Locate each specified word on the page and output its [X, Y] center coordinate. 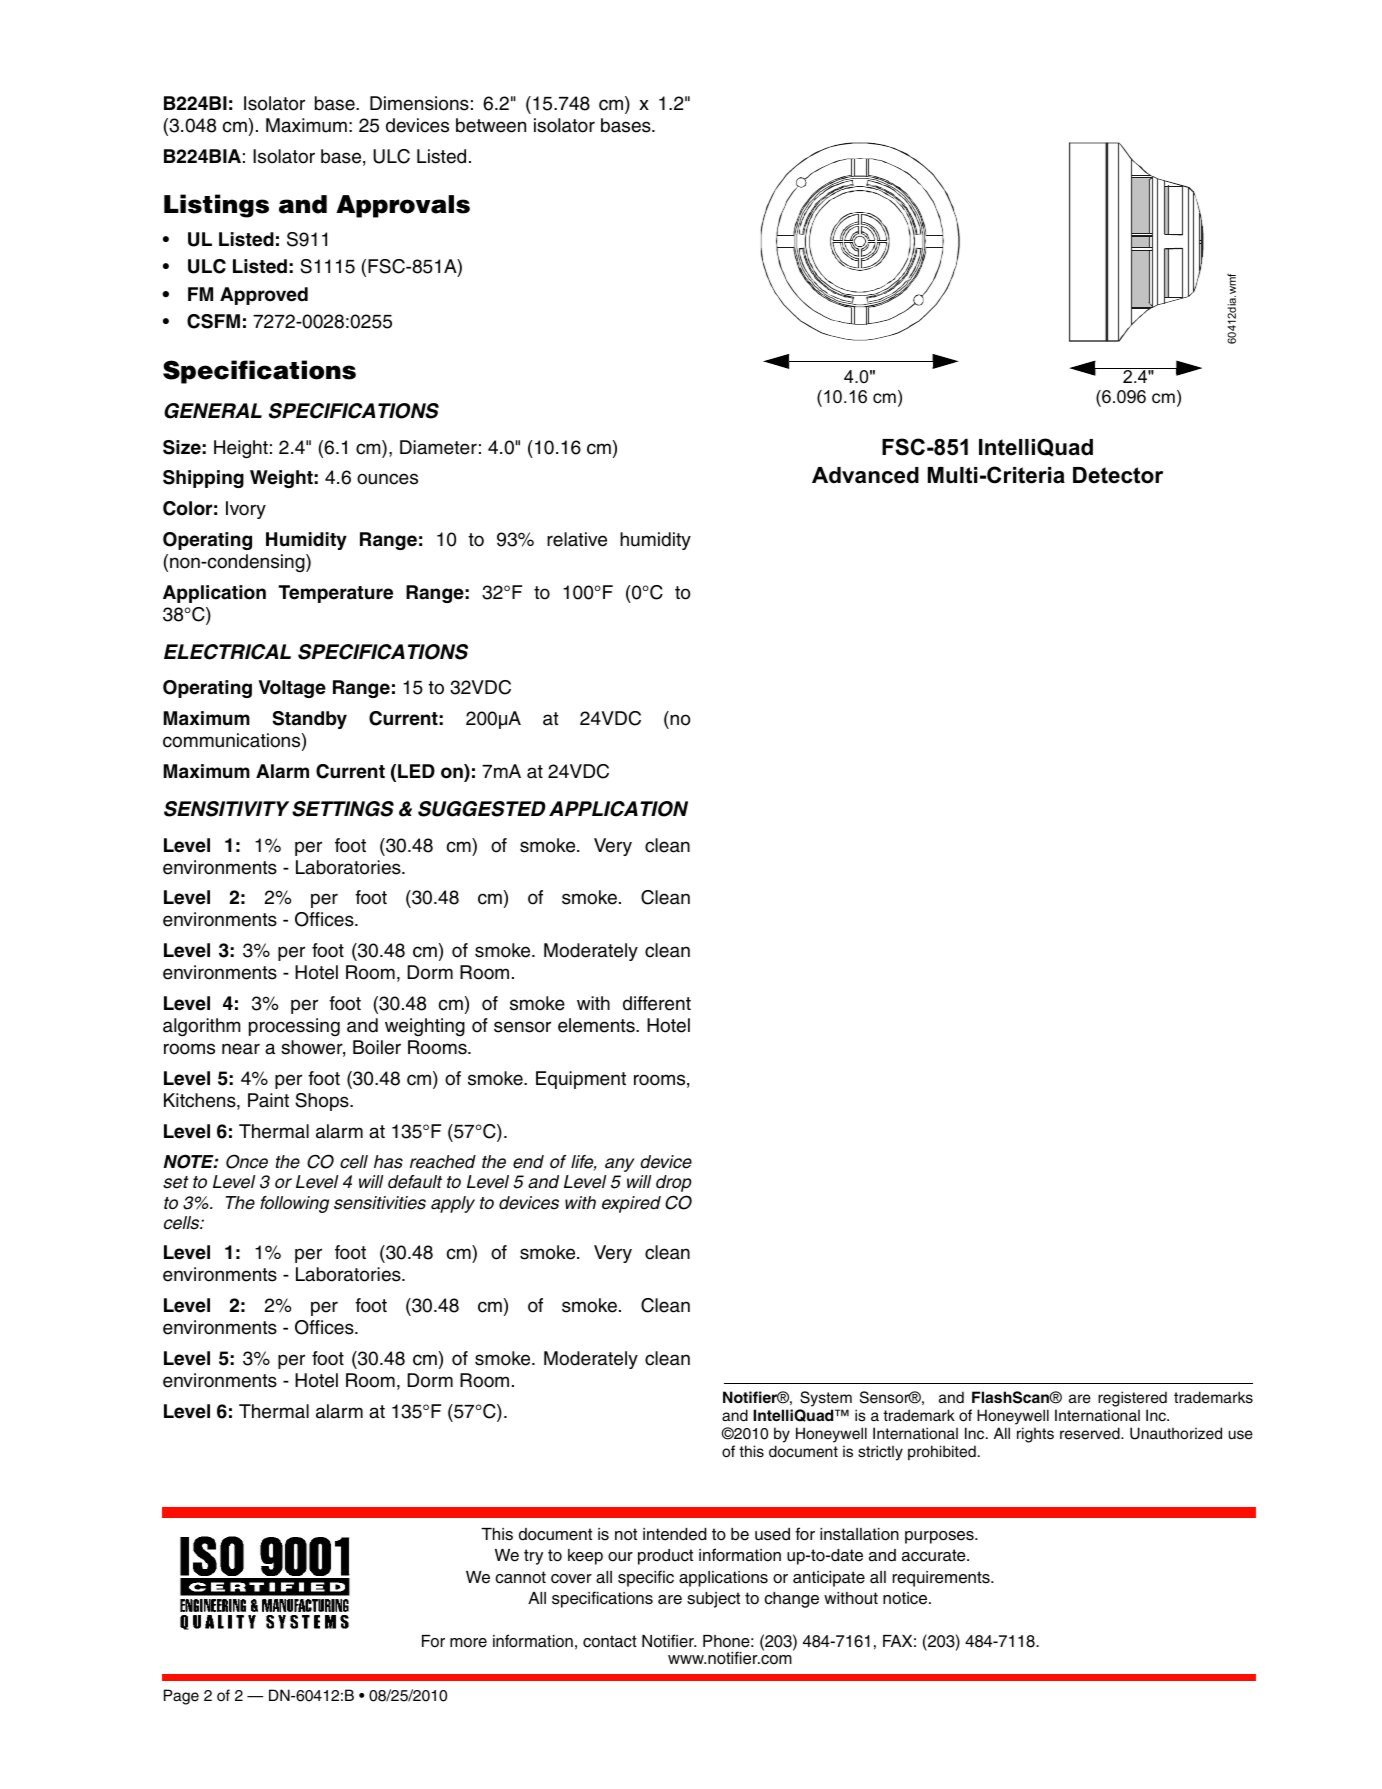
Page [181, 1697]
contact [610, 1641]
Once [247, 1161]
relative [577, 539]
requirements [942, 1579]
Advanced [865, 475]
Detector [1118, 475]
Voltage [292, 689]
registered [1132, 1399]
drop [674, 1183]
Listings [216, 206]
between [491, 125]
